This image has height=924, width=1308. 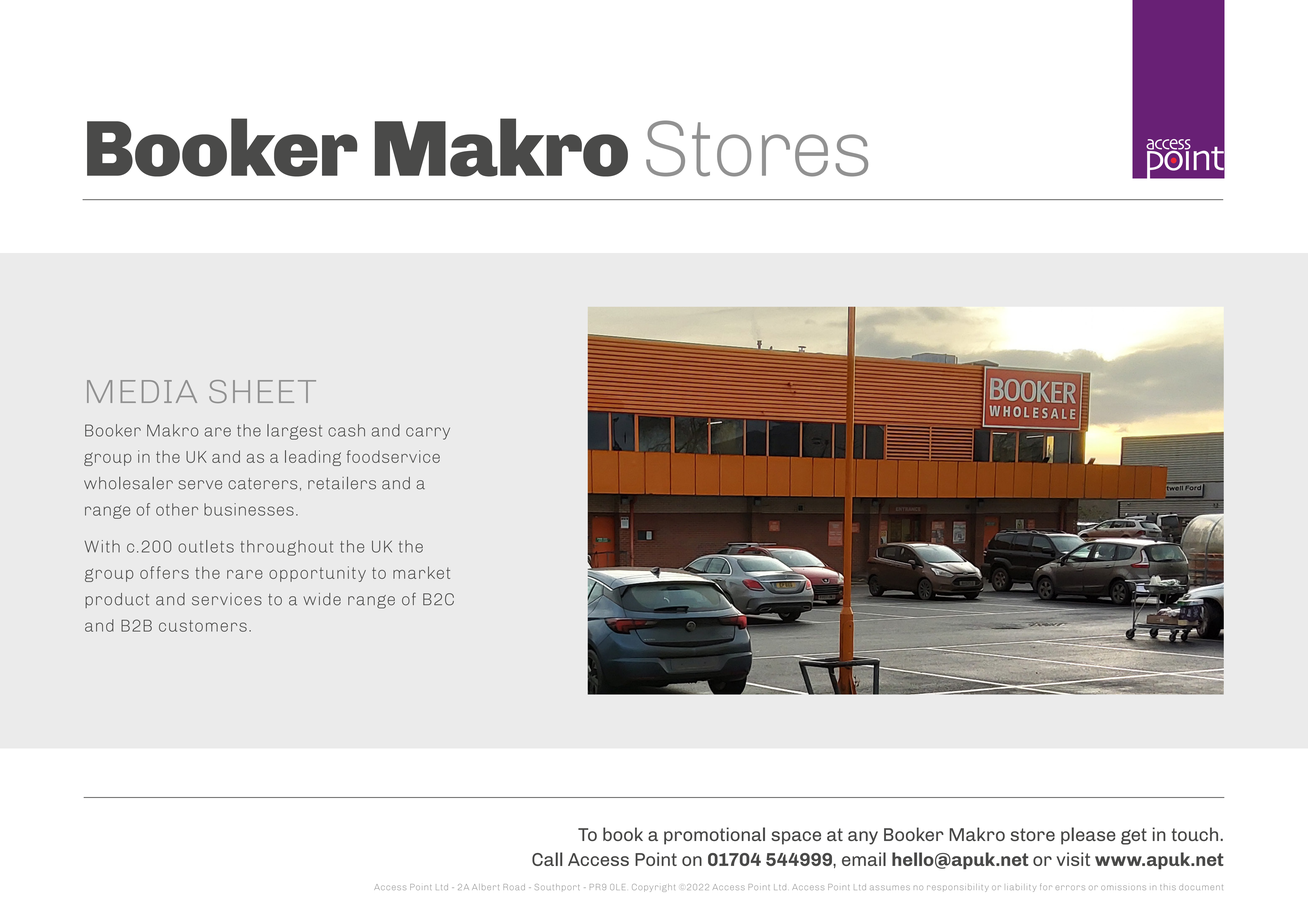 I want to click on customers, so click(x=203, y=626).
